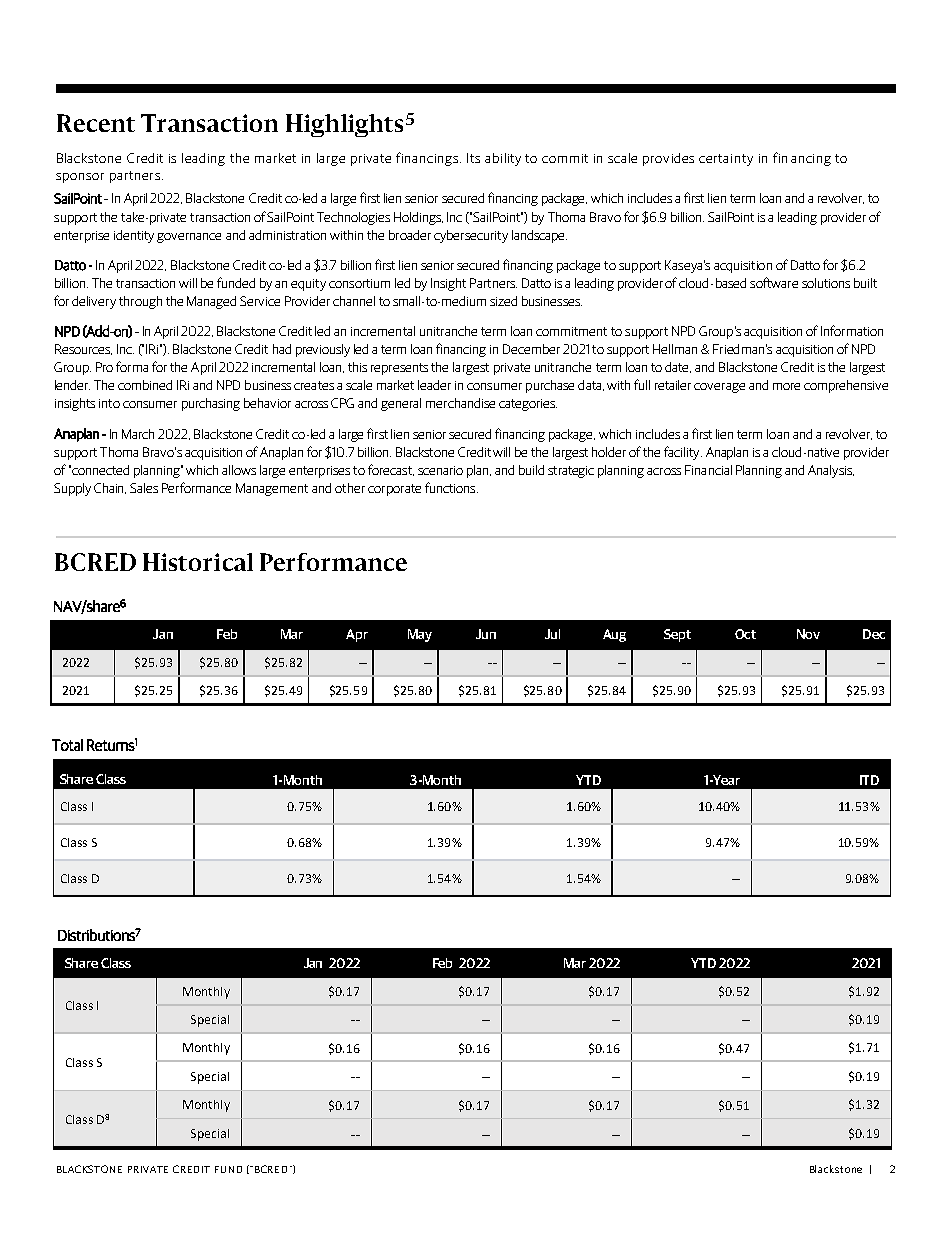 The height and width of the image is (1233, 952). What do you see at coordinates (67, 745) in the image?
I see `Total` at bounding box center [67, 745].
